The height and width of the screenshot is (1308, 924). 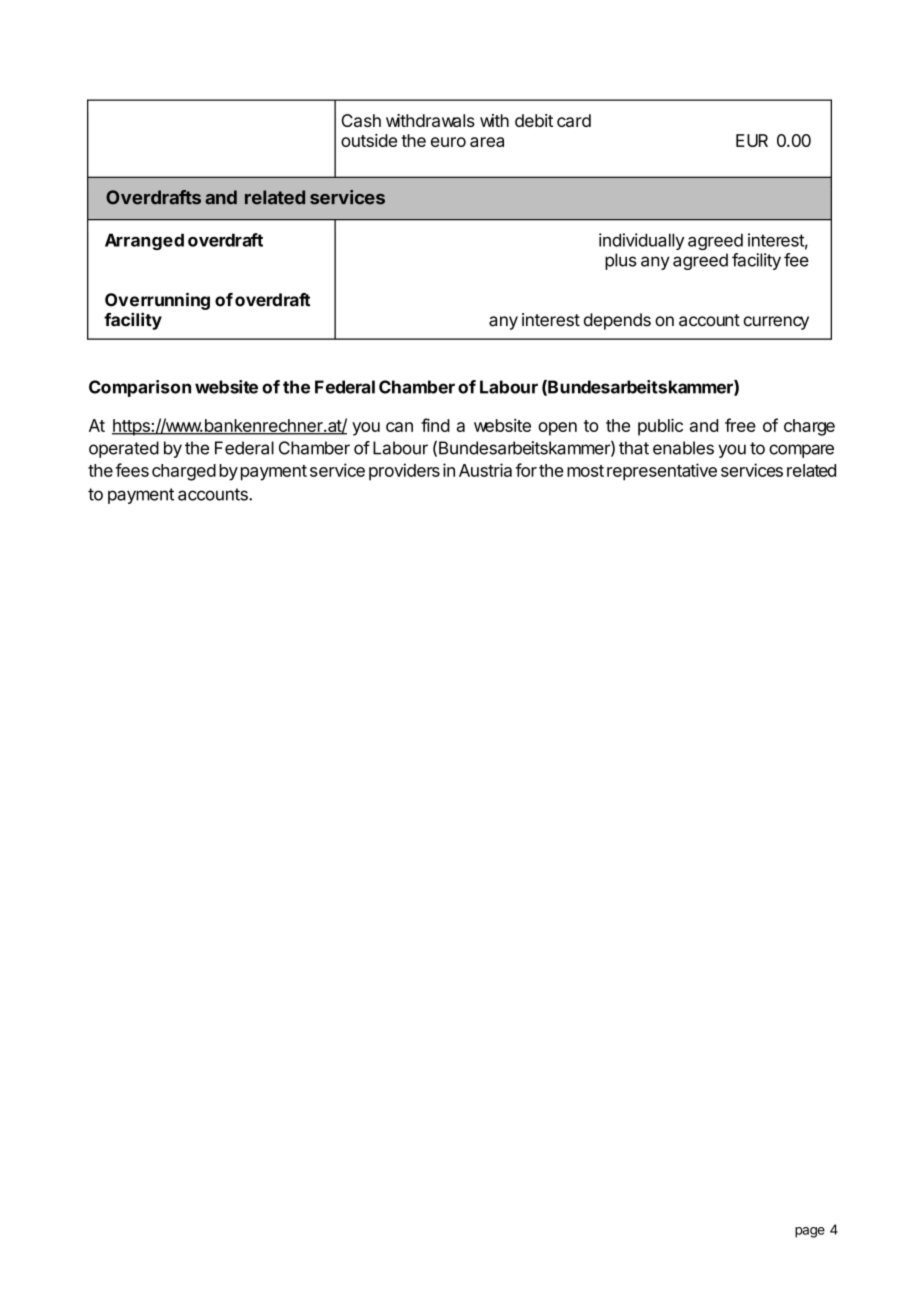 What do you see at coordinates (404, 472) in the screenshot?
I see `providers` at bounding box center [404, 472].
